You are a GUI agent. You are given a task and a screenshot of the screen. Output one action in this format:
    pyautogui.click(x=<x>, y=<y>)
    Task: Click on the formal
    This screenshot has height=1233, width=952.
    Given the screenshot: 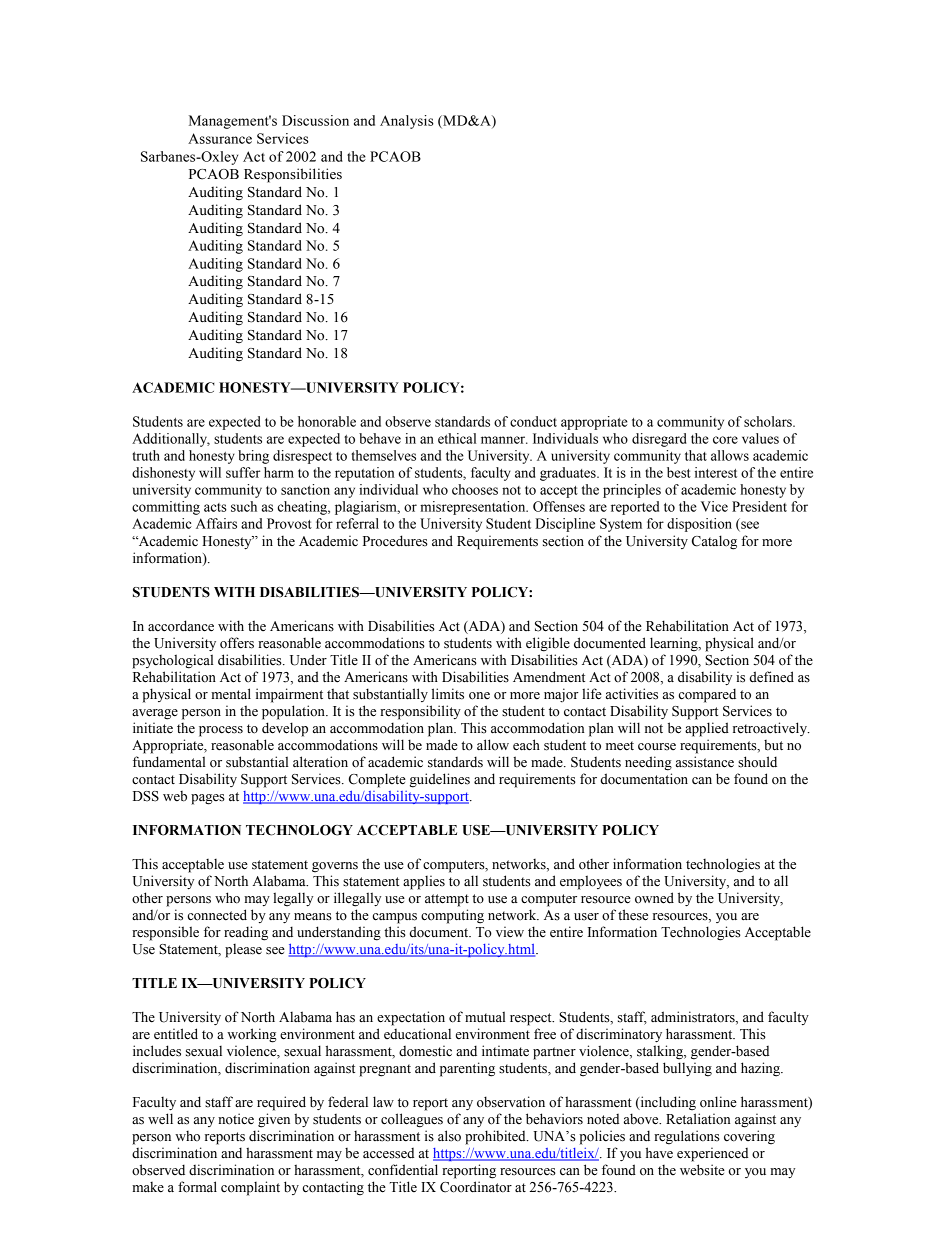 What is the action you would take?
    pyautogui.click(x=197, y=1187)
